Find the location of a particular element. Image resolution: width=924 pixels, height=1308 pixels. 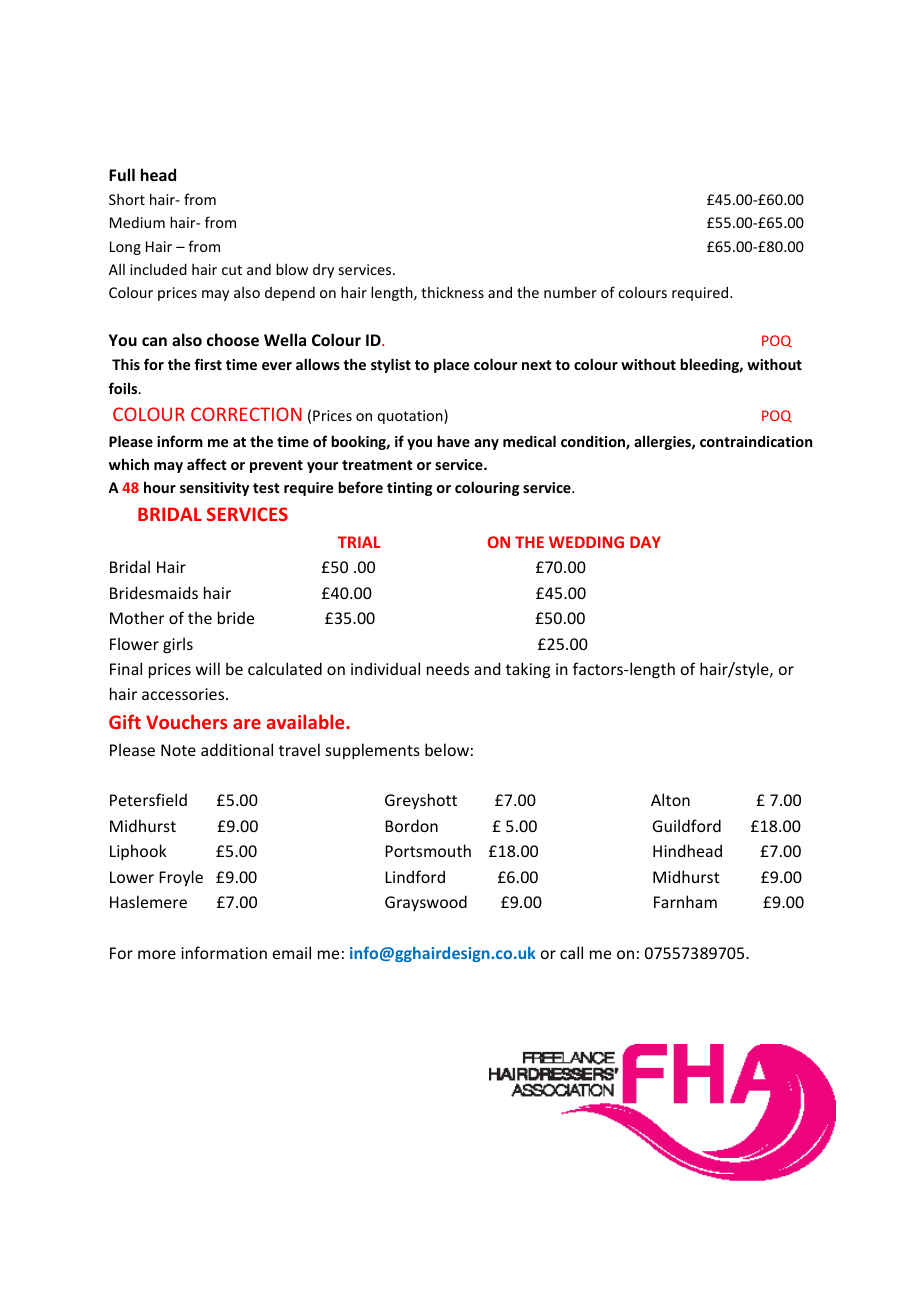

Mother is located at coordinates (137, 617).
